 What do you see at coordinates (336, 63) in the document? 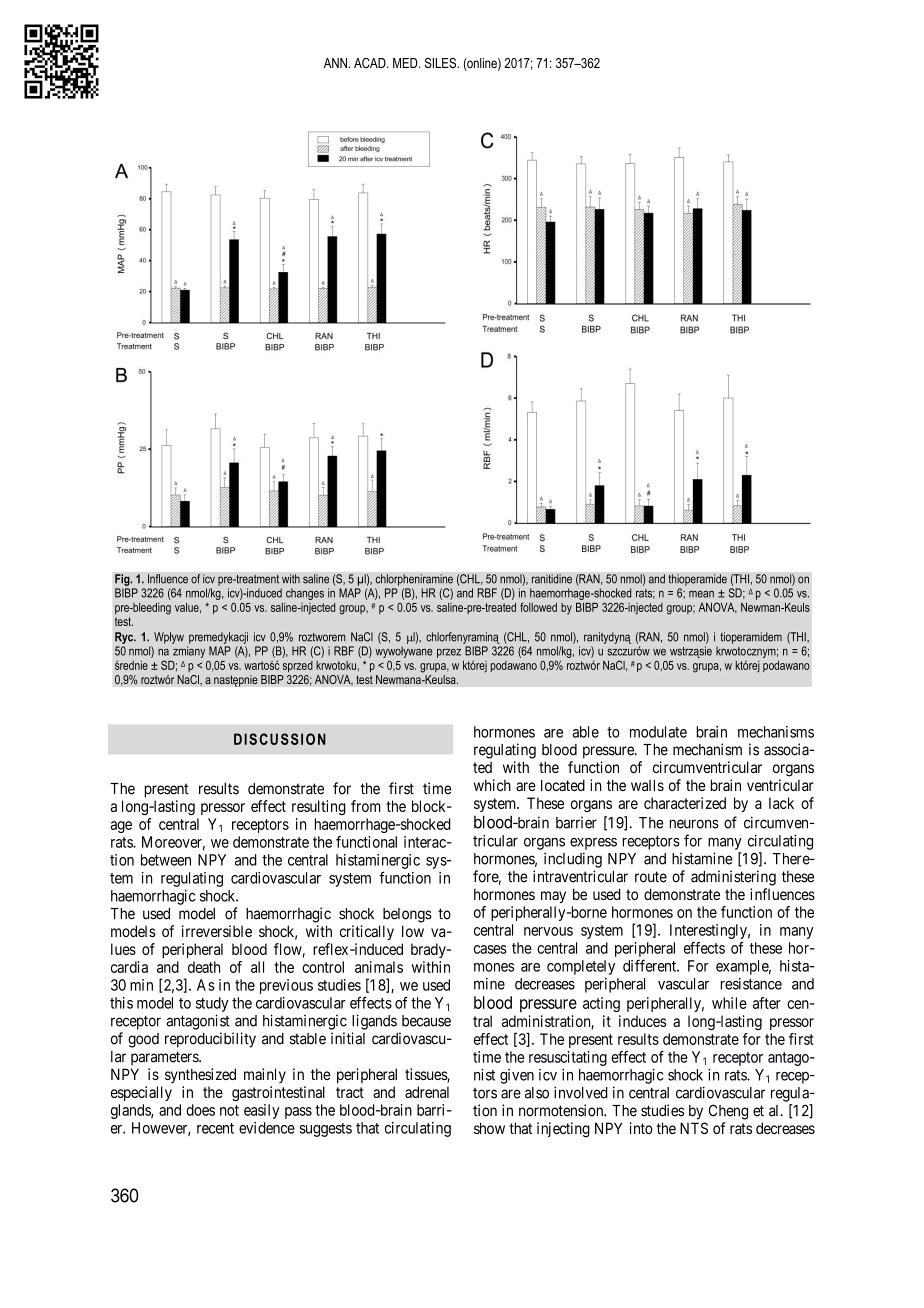
I see `ANN` at bounding box center [336, 63].
